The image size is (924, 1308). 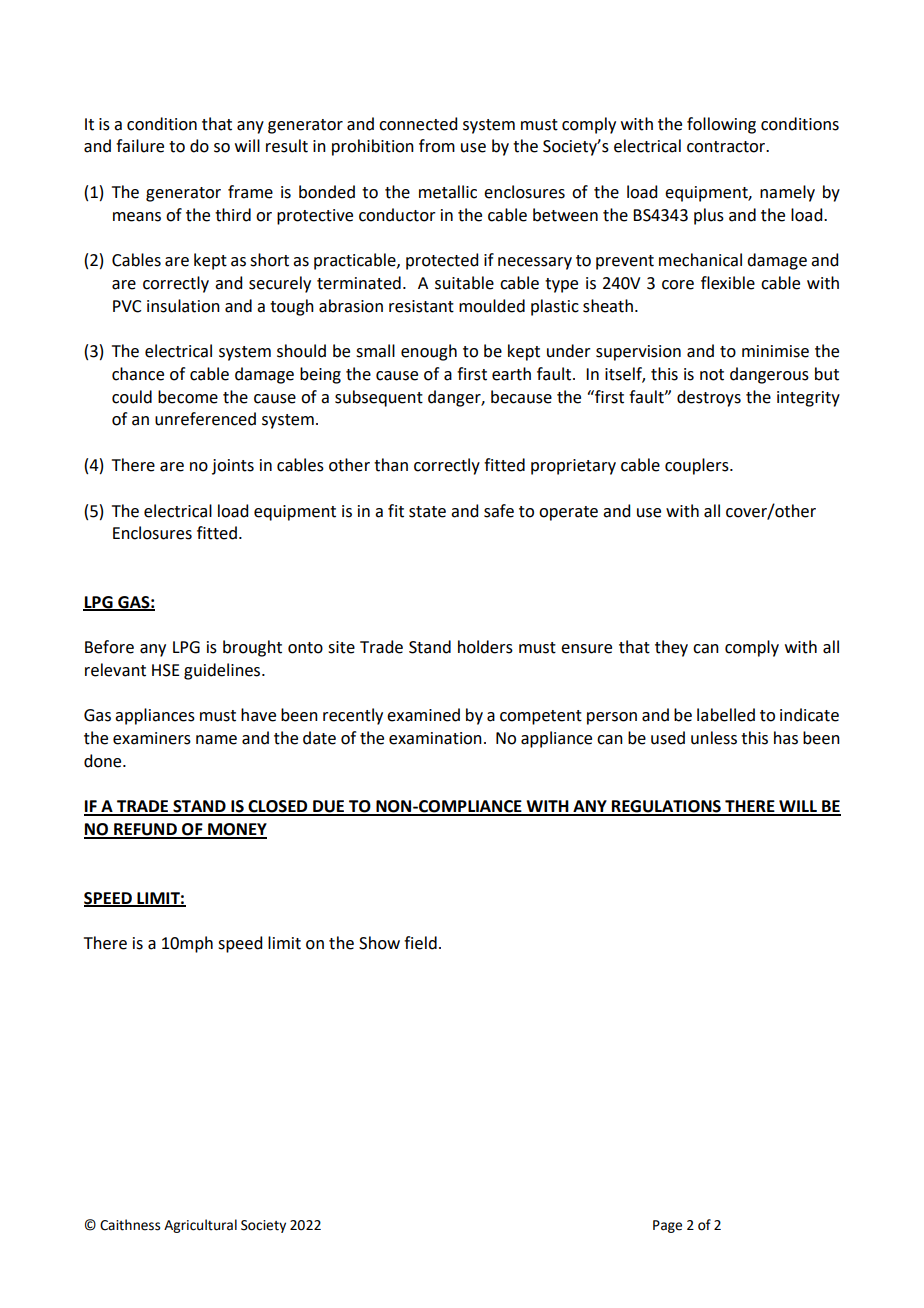 What do you see at coordinates (666, 807) in the screenshot?
I see `REGULATIONS` at bounding box center [666, 807].
